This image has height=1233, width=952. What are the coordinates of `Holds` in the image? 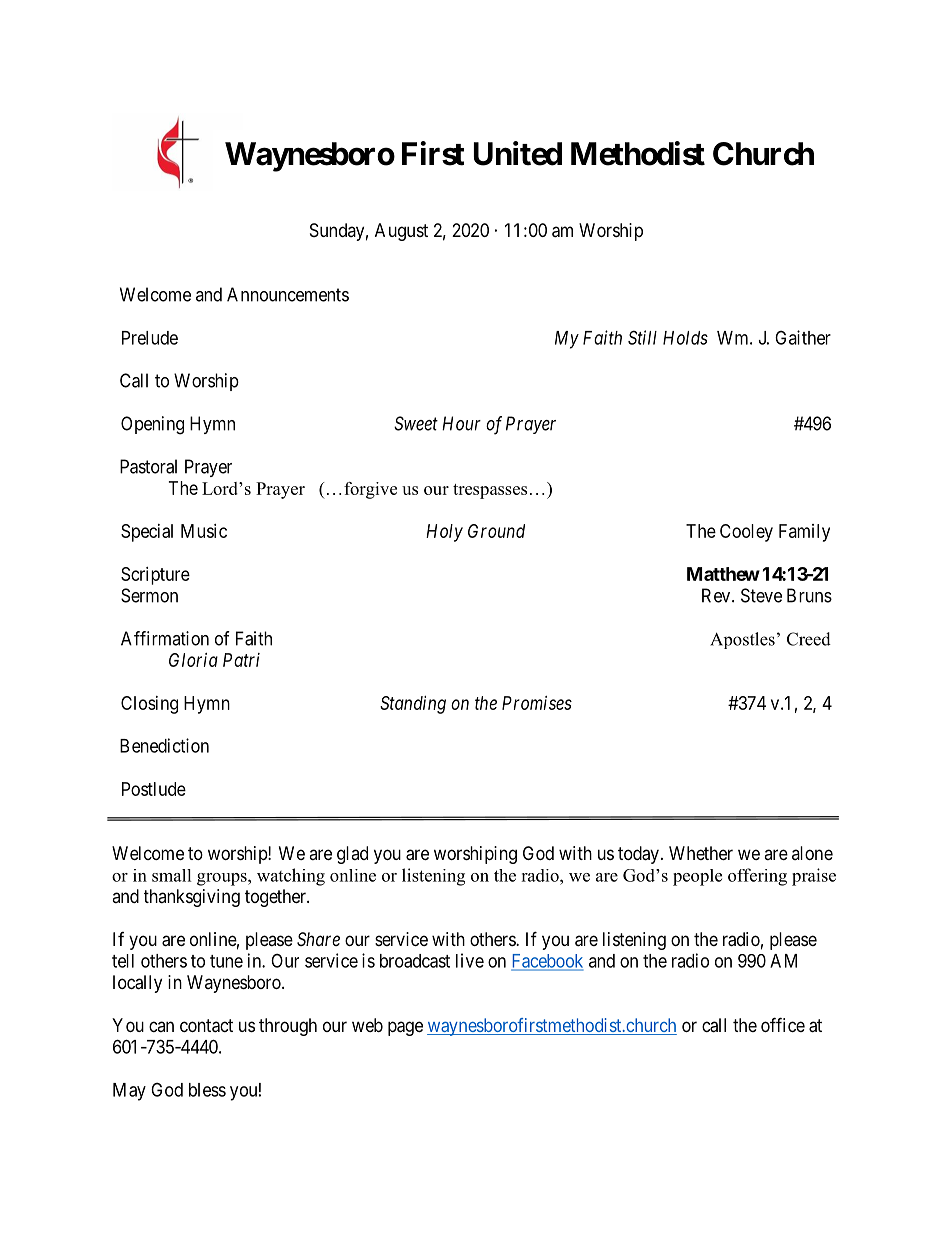 It's located at (685, 338).
